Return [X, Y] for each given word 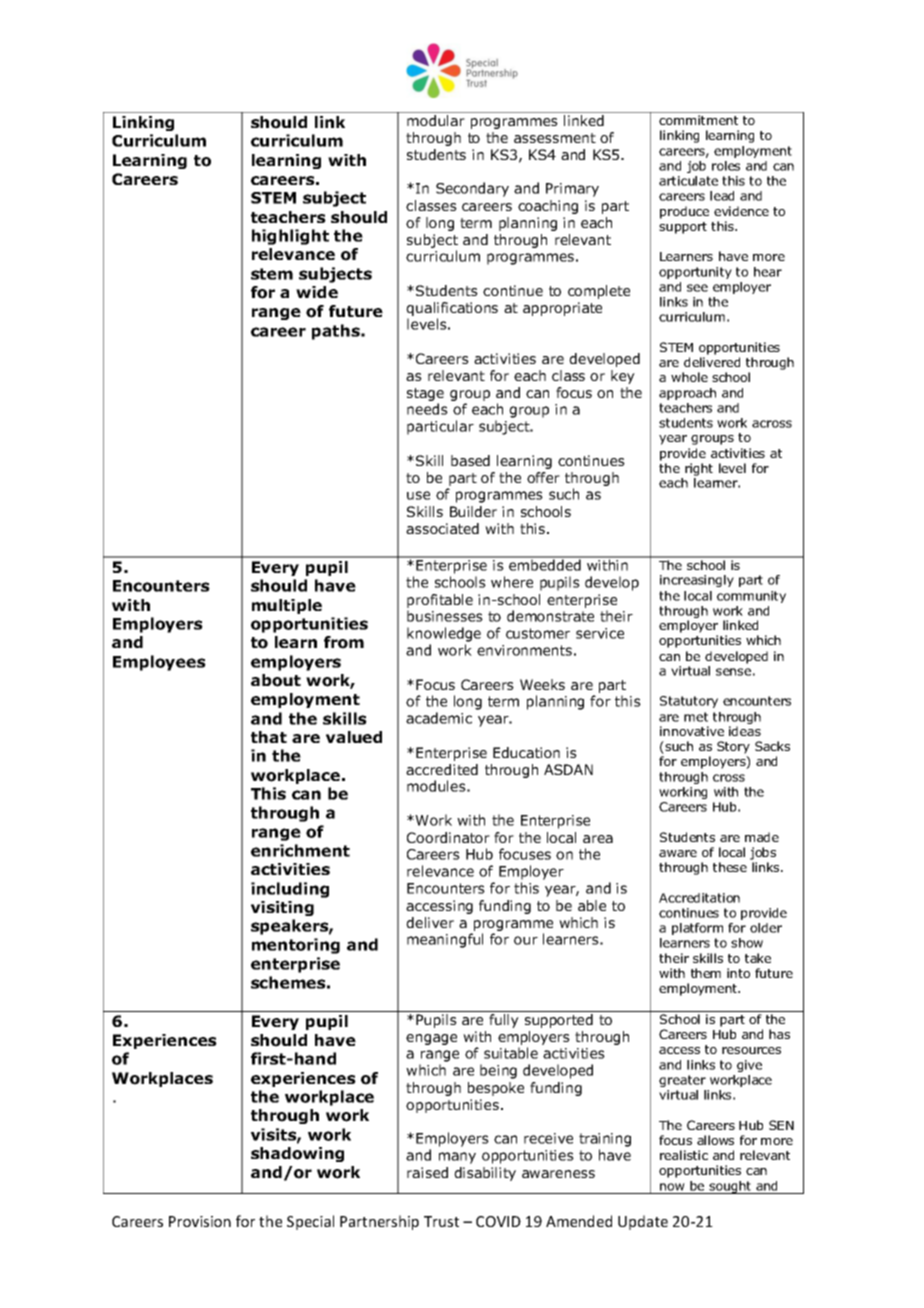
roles [726, 166]
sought [730, 1187]
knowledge [444, 634]
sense [733, 672]
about [276, 680]
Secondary [472, 189]
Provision [200, 1221]
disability [485, 1174]
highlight [290, 237]
